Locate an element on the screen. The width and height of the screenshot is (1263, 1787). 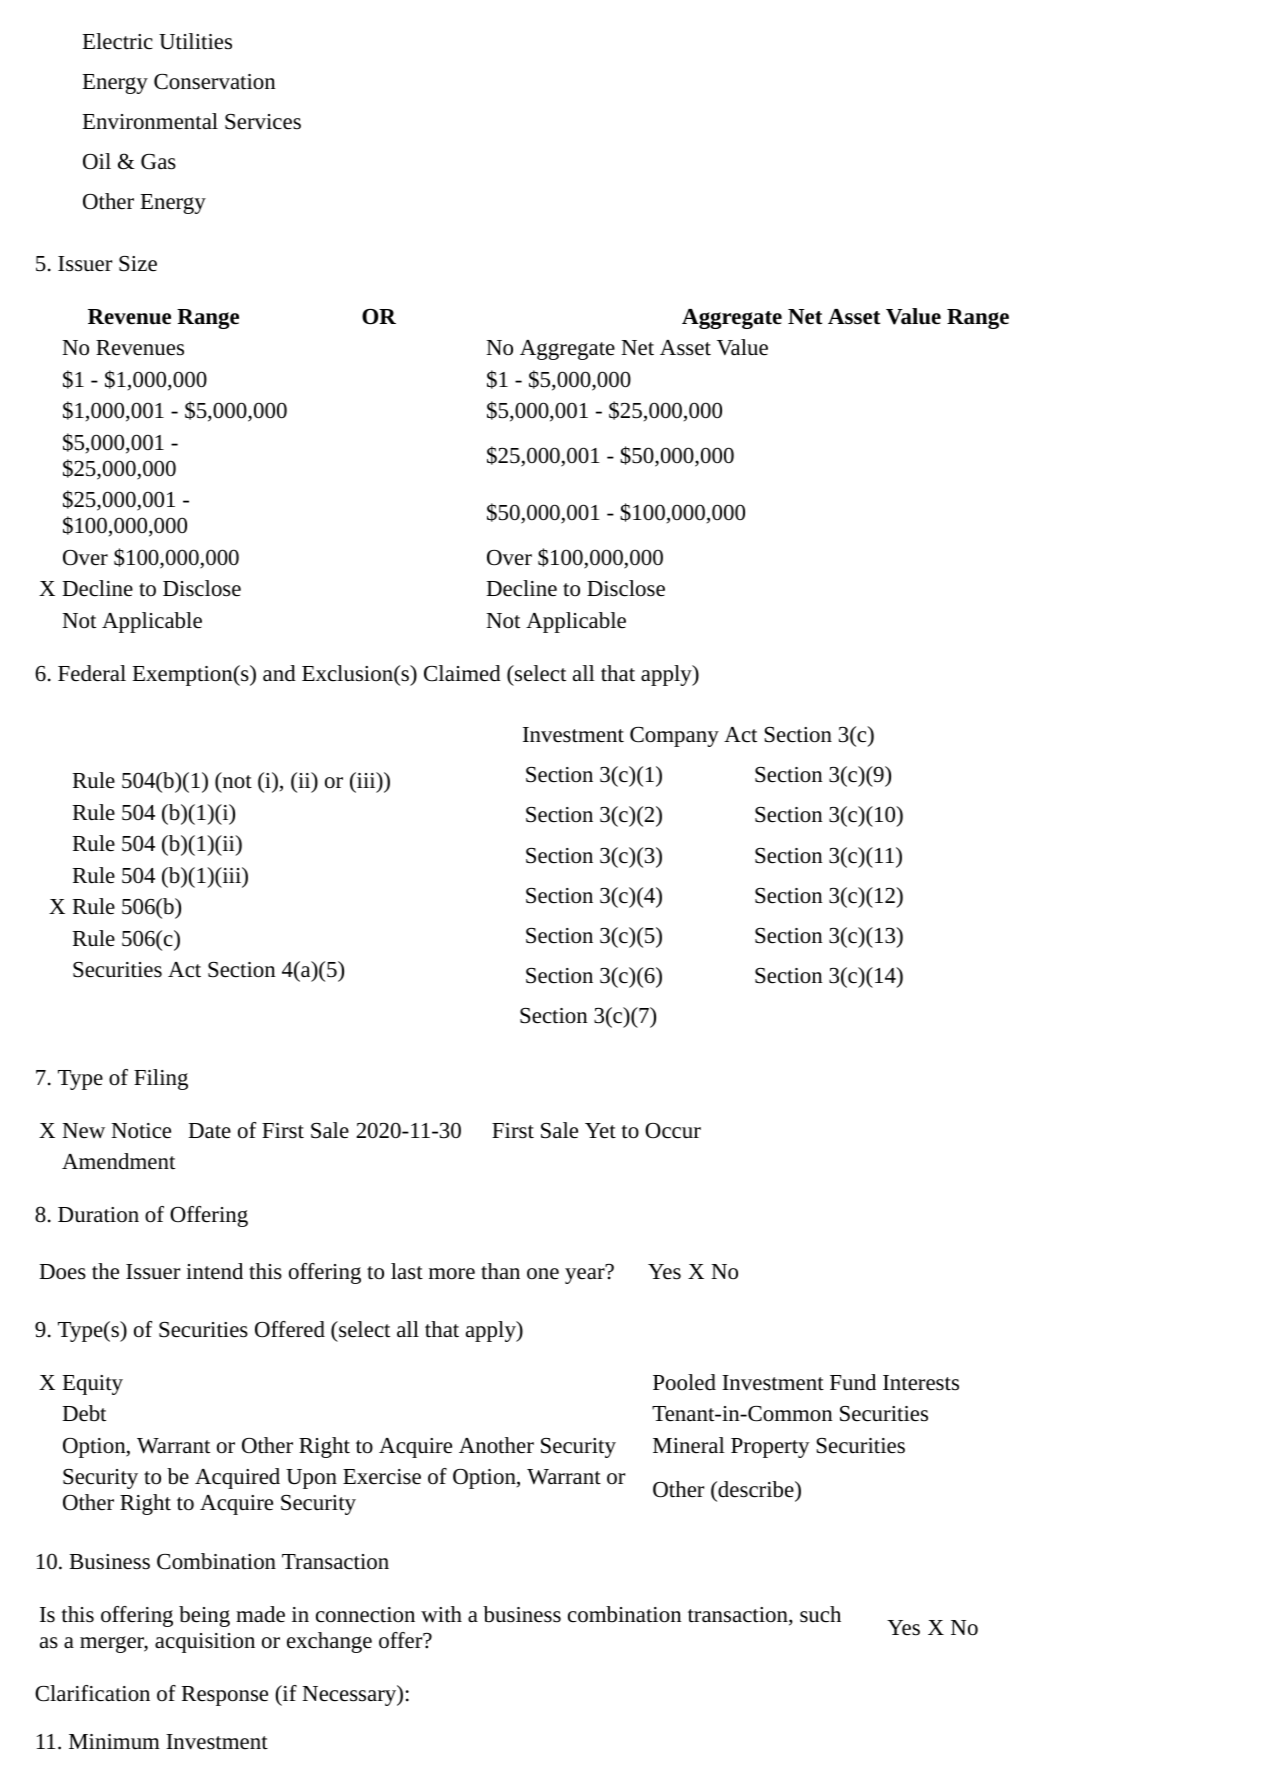
Conservation is located at coordinates (215, 82).
